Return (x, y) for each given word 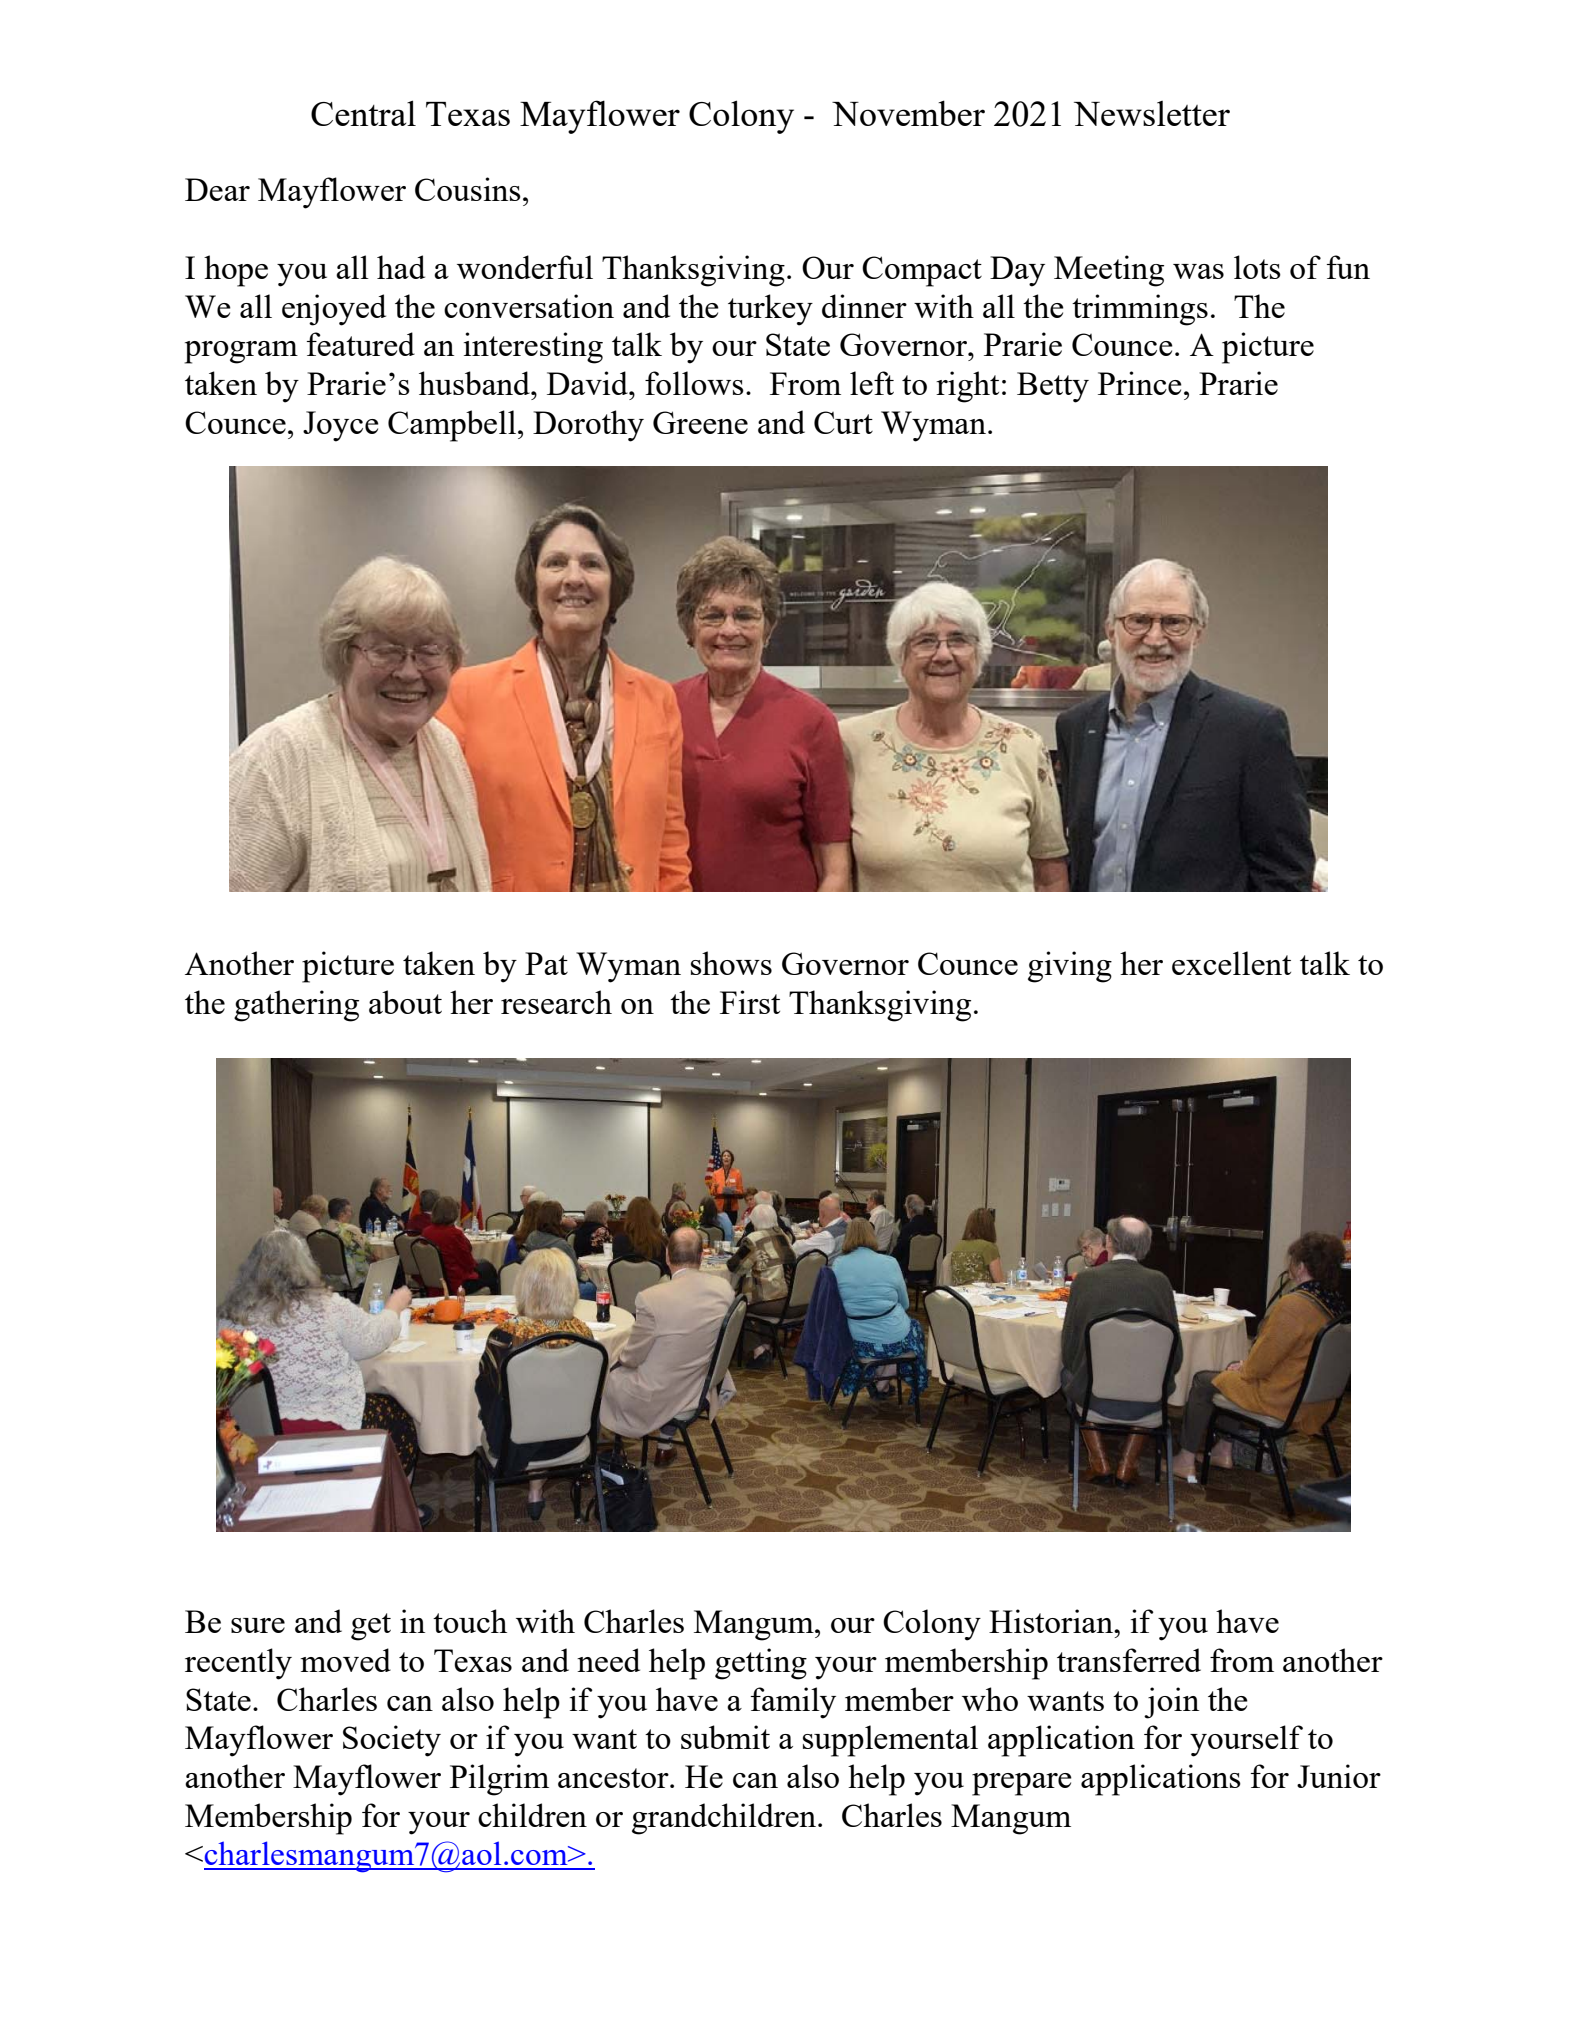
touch (470, 1621)
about (405, 1002)
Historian (1052, 1621)
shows (731, 963)
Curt (843, 422)
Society (392, 1741)
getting (761, 1664)
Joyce (341, 426)
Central (363, 113)
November (908, 113)
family (793, 1703)
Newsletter (1152, 113)
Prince (1140, 383)
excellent (1231, 963)
